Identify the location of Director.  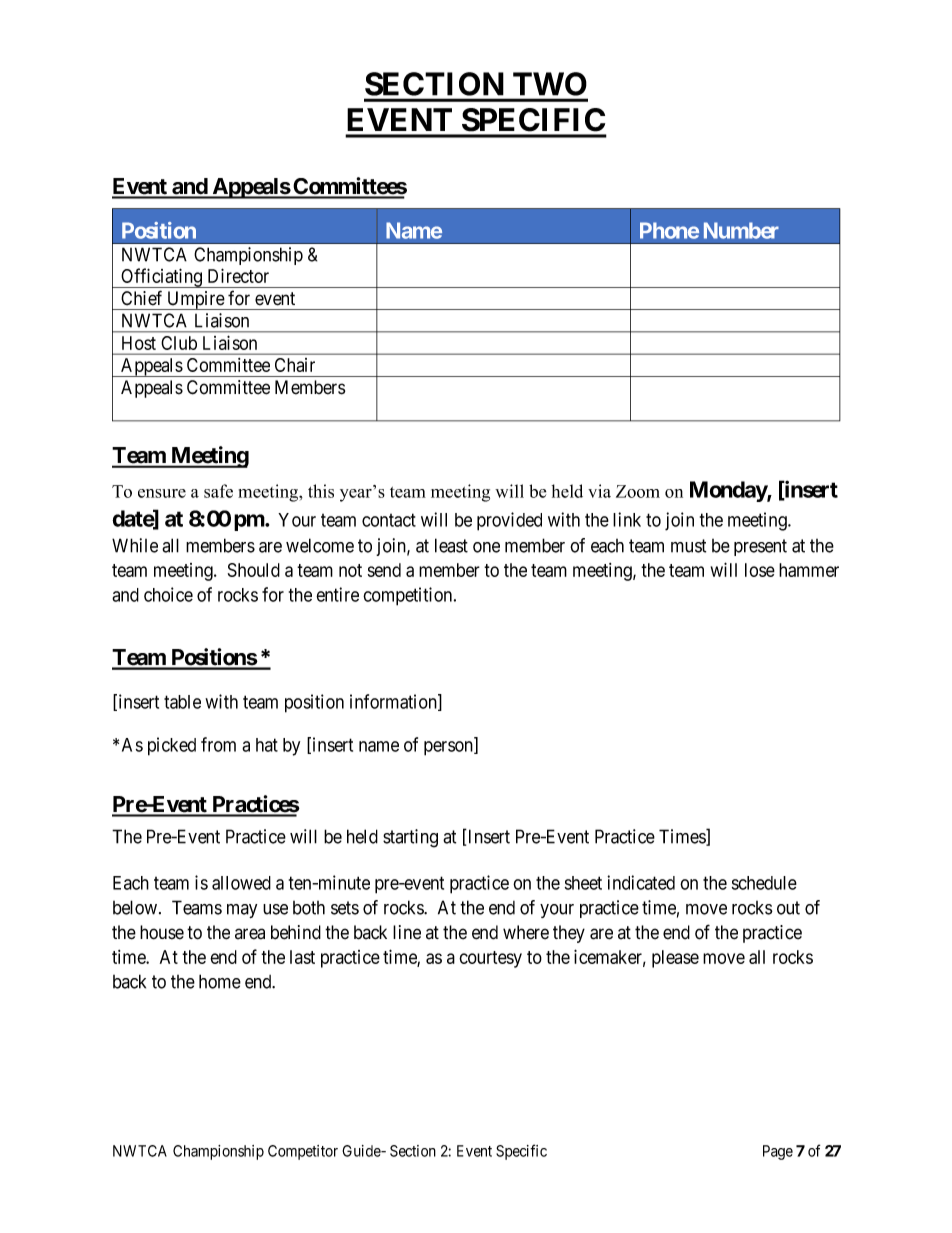
(238, 275).
